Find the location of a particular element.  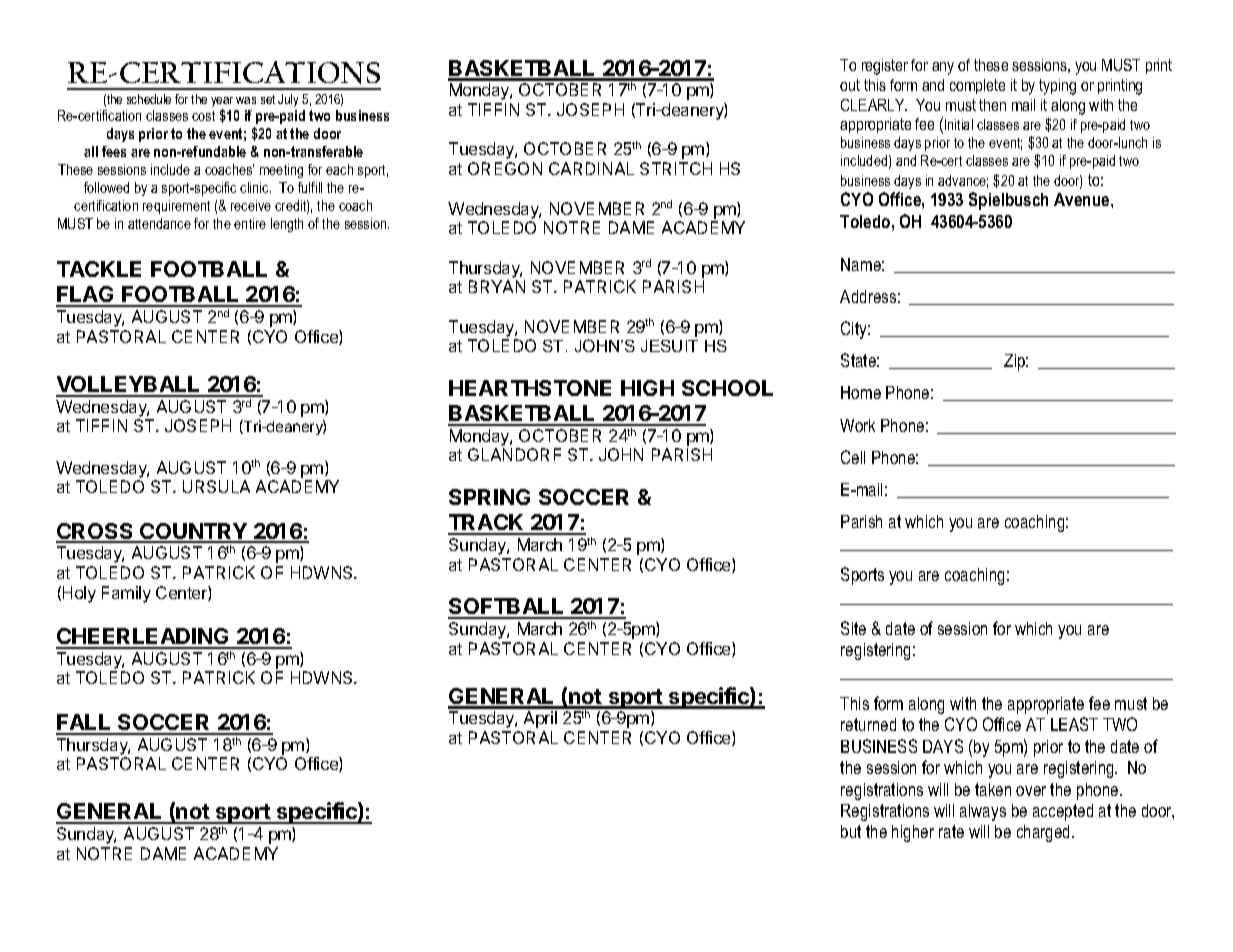

CHEERLEADING is located at coordinates (143, 638).
